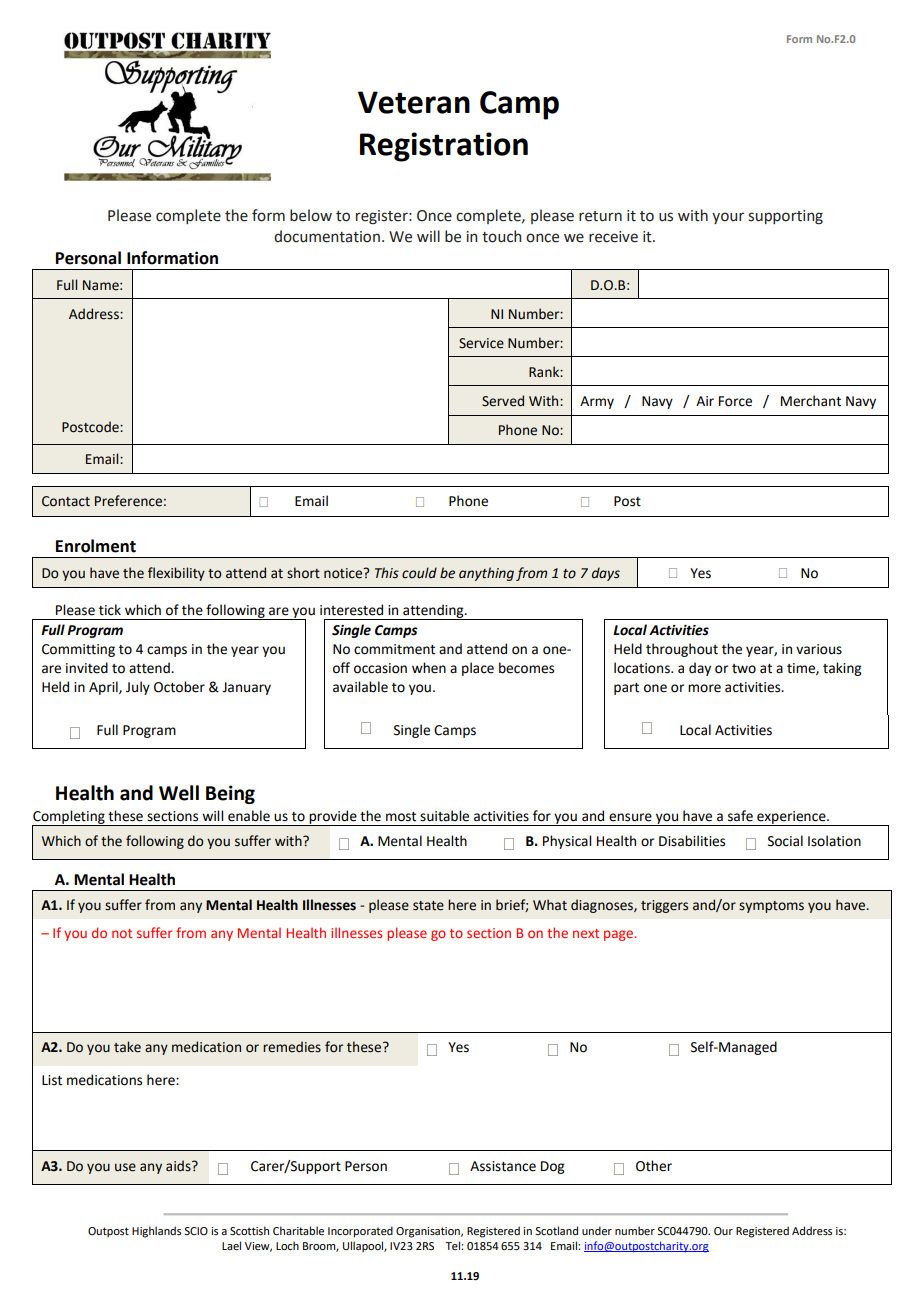  What do you see at coordinates (728, 218) in the screenshot?
I see `your` at bounding box center [728, 218].
